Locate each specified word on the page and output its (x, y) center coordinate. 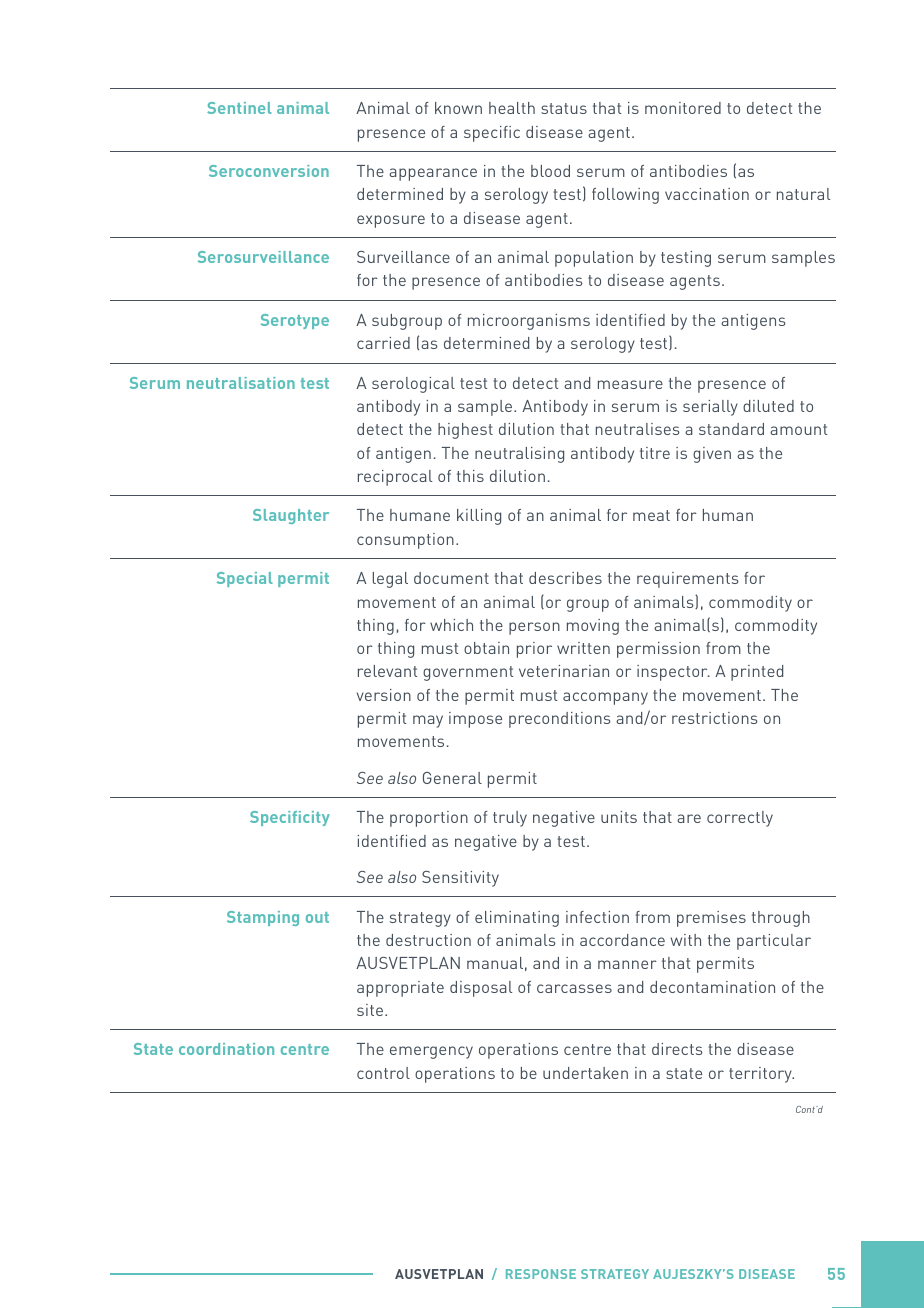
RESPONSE (541, 1274)
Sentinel (239, 108)
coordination (226, 1049)
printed (757, 673)
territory (761, 1075)
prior (534, 650)
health (512, 108)
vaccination (707, 194)
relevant (387, 671)
